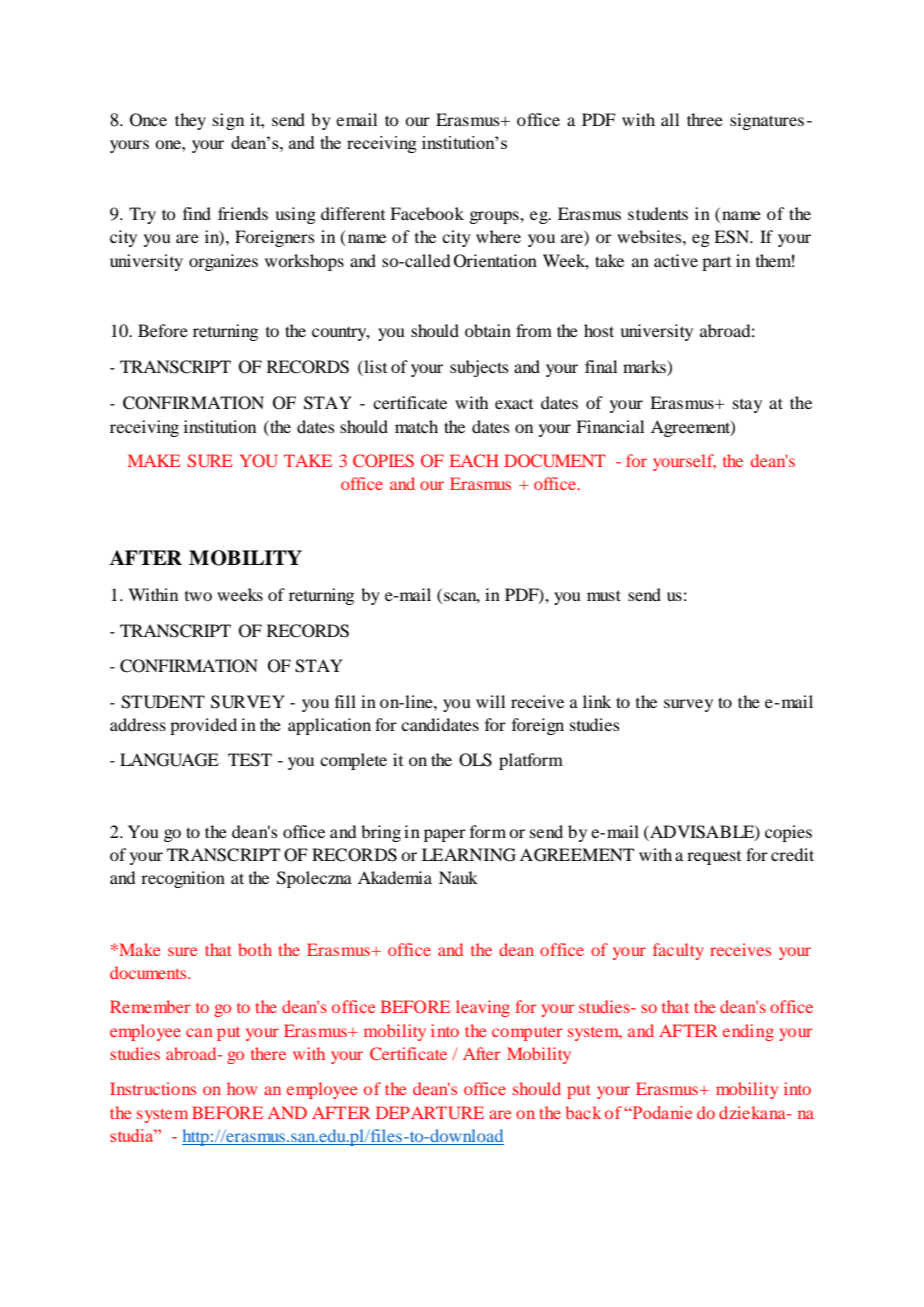 This image has width=924, height=1307. I want to click on Financial, so click(610, 426).
